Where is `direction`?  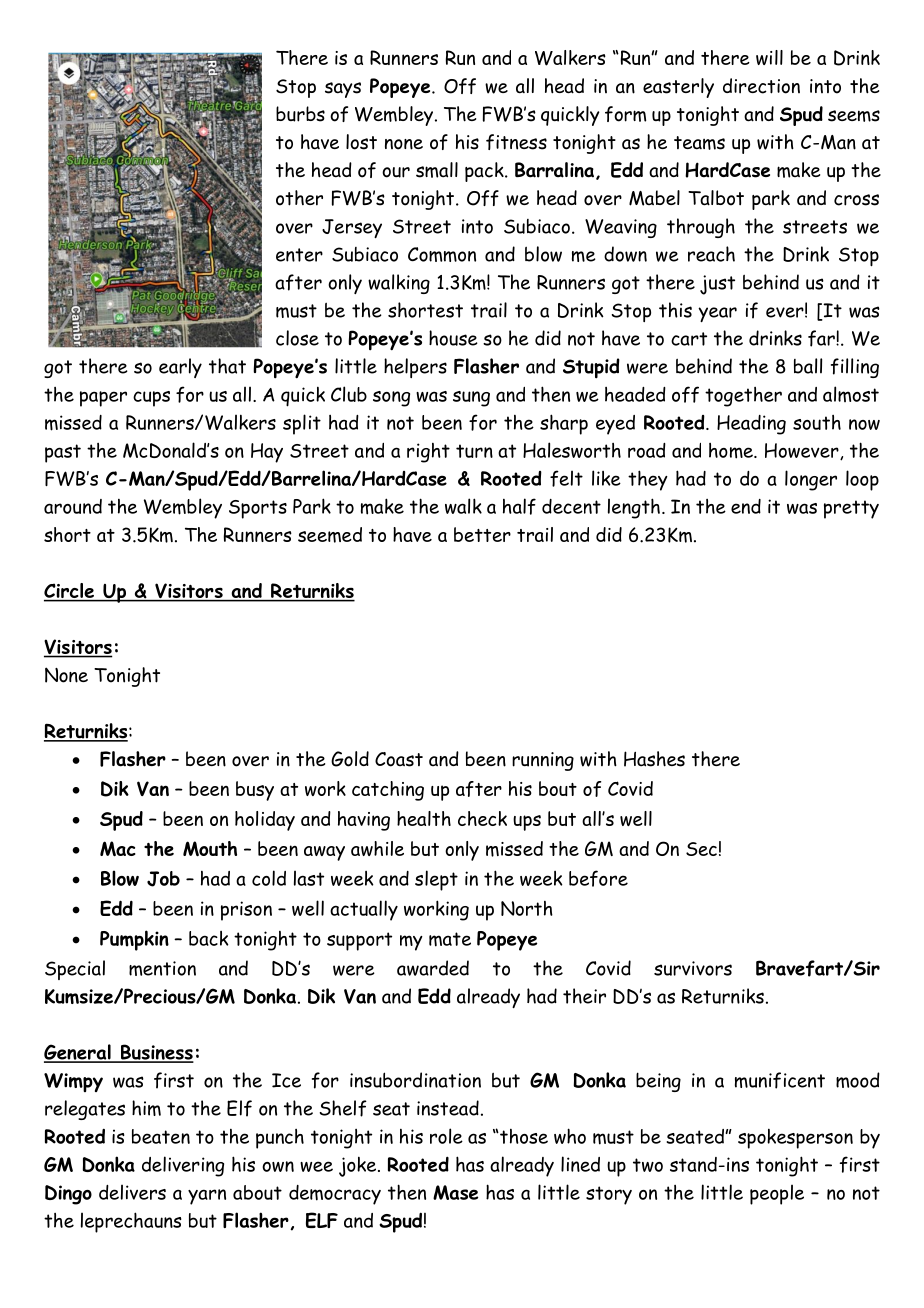
direction is located at coordinates (761, 86).
